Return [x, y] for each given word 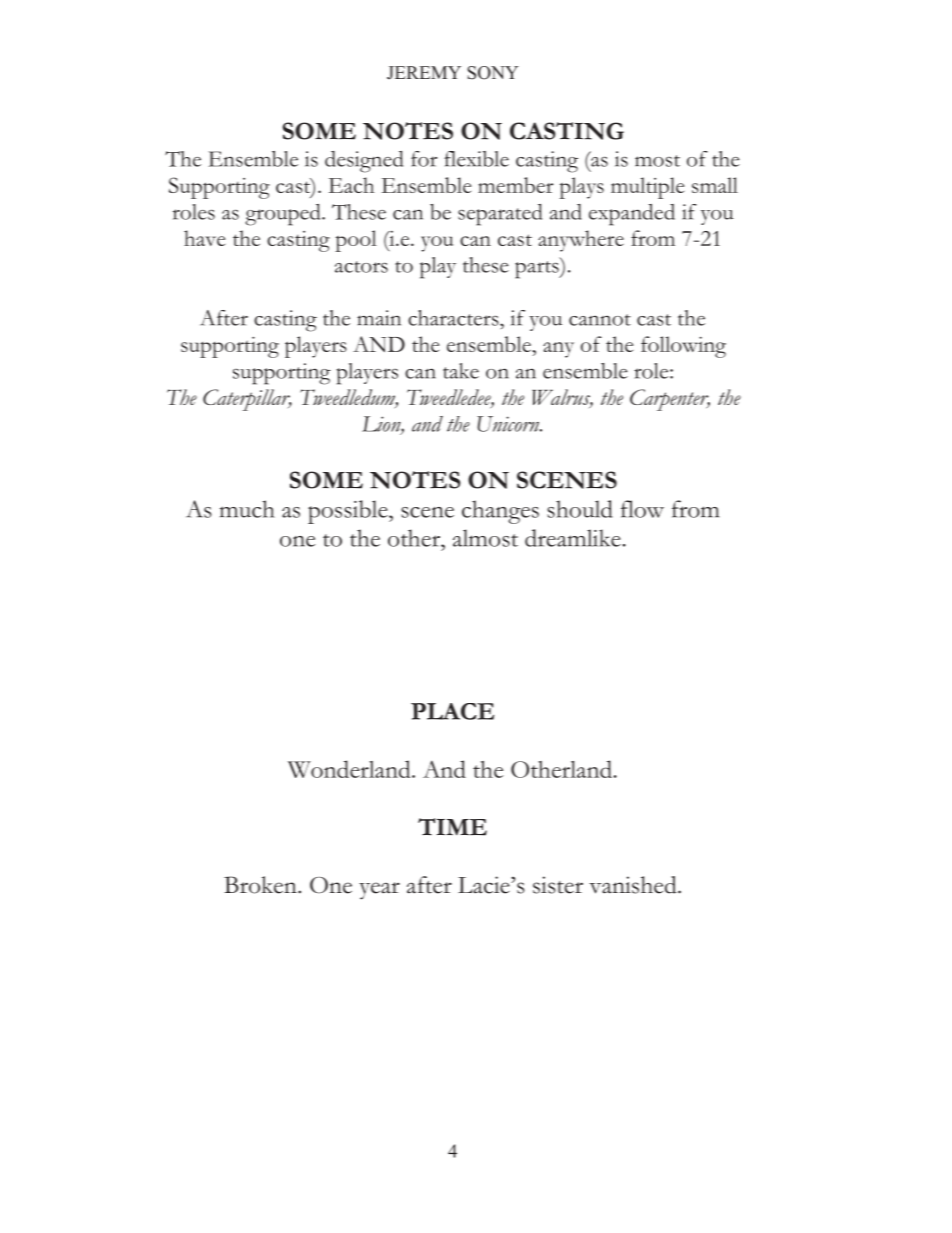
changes [500, 512]
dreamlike [573, 538]
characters [454, 318]
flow [642, 509]
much [247, 509]
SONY [493, 73]
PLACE [452, 711]
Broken [261, 885]
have [204, 238]
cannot [600, 320]
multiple [647, 188]
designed [364, 162]
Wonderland [350, 769]
